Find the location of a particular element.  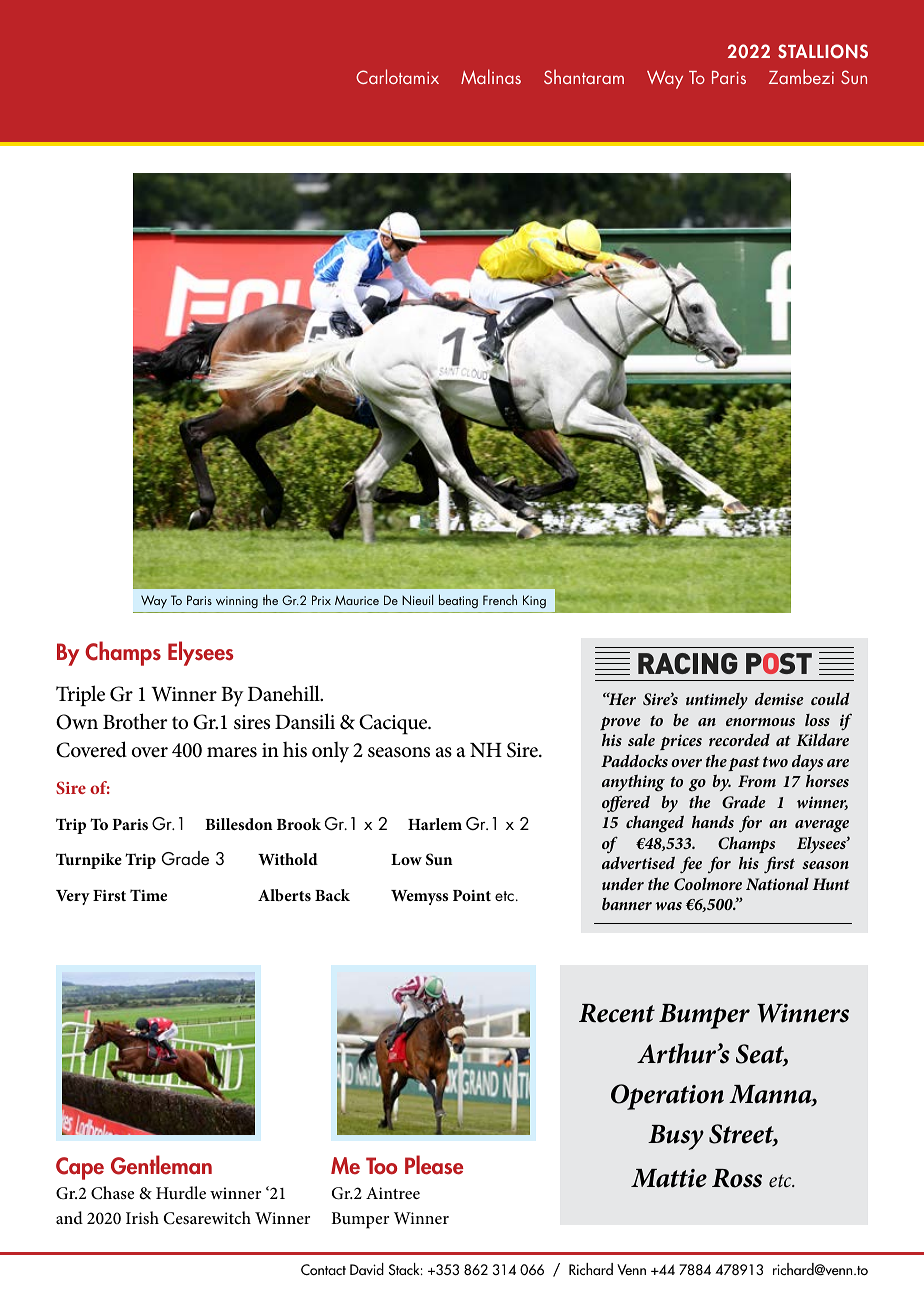

Irish is located at coordinates (142, 1217).
